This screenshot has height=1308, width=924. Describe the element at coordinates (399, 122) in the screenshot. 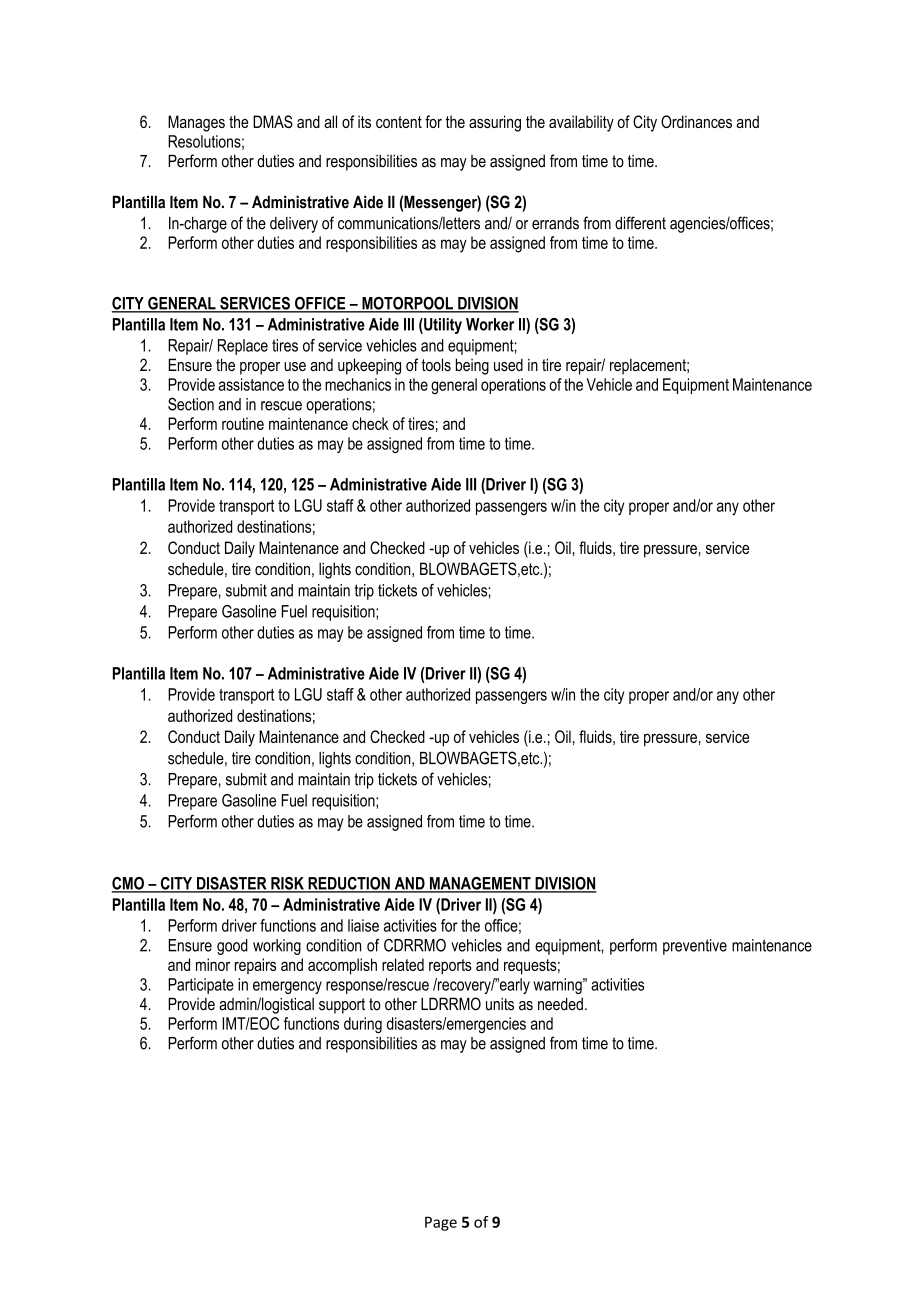

I see `content` at that location.
